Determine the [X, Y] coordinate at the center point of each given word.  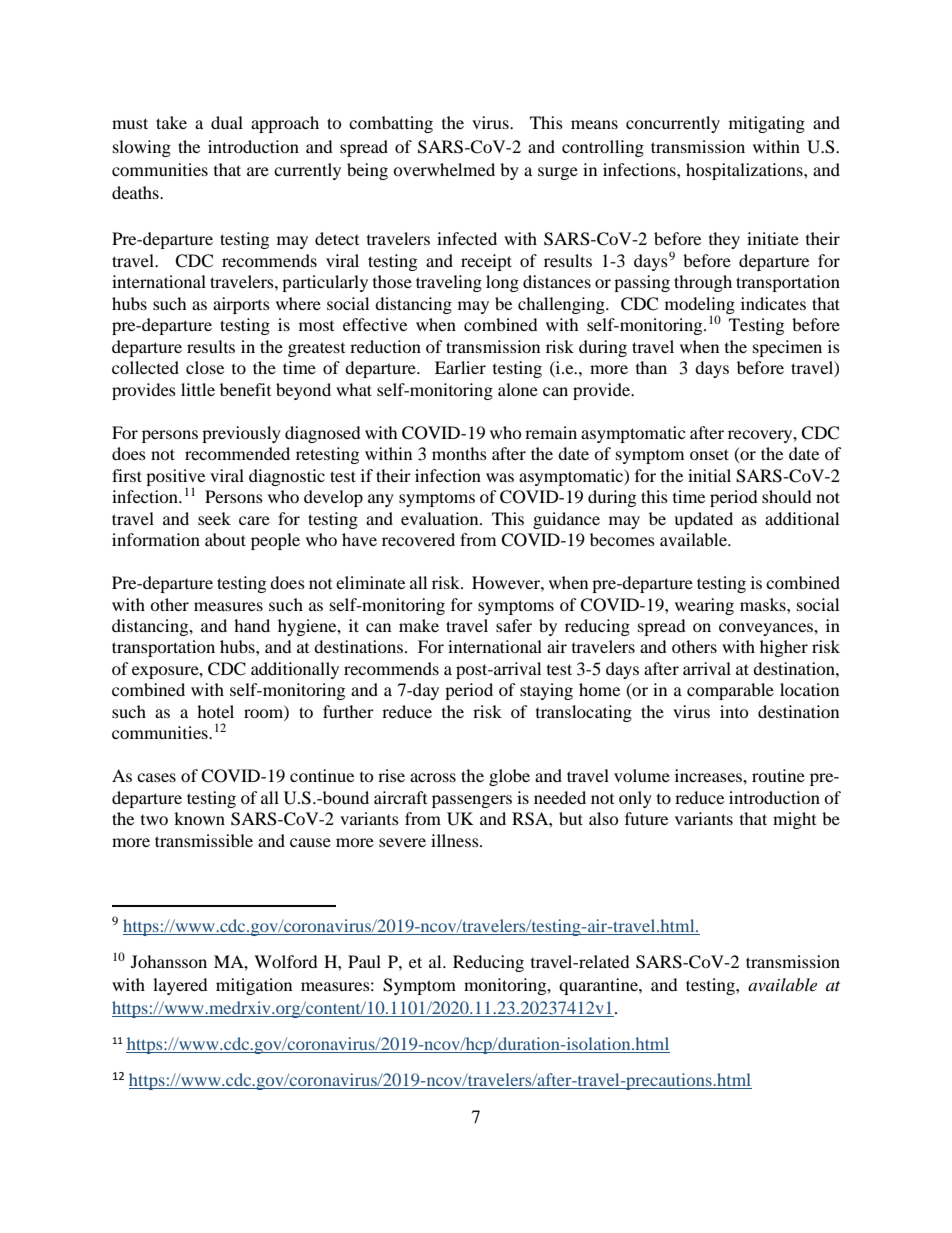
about [225, 539]
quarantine [599, 986]
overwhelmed [444, 169]
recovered [418, 539]
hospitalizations [745, 171]
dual [227, 122]
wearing [704, 606]
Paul [364, 961]
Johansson [169, 961]
